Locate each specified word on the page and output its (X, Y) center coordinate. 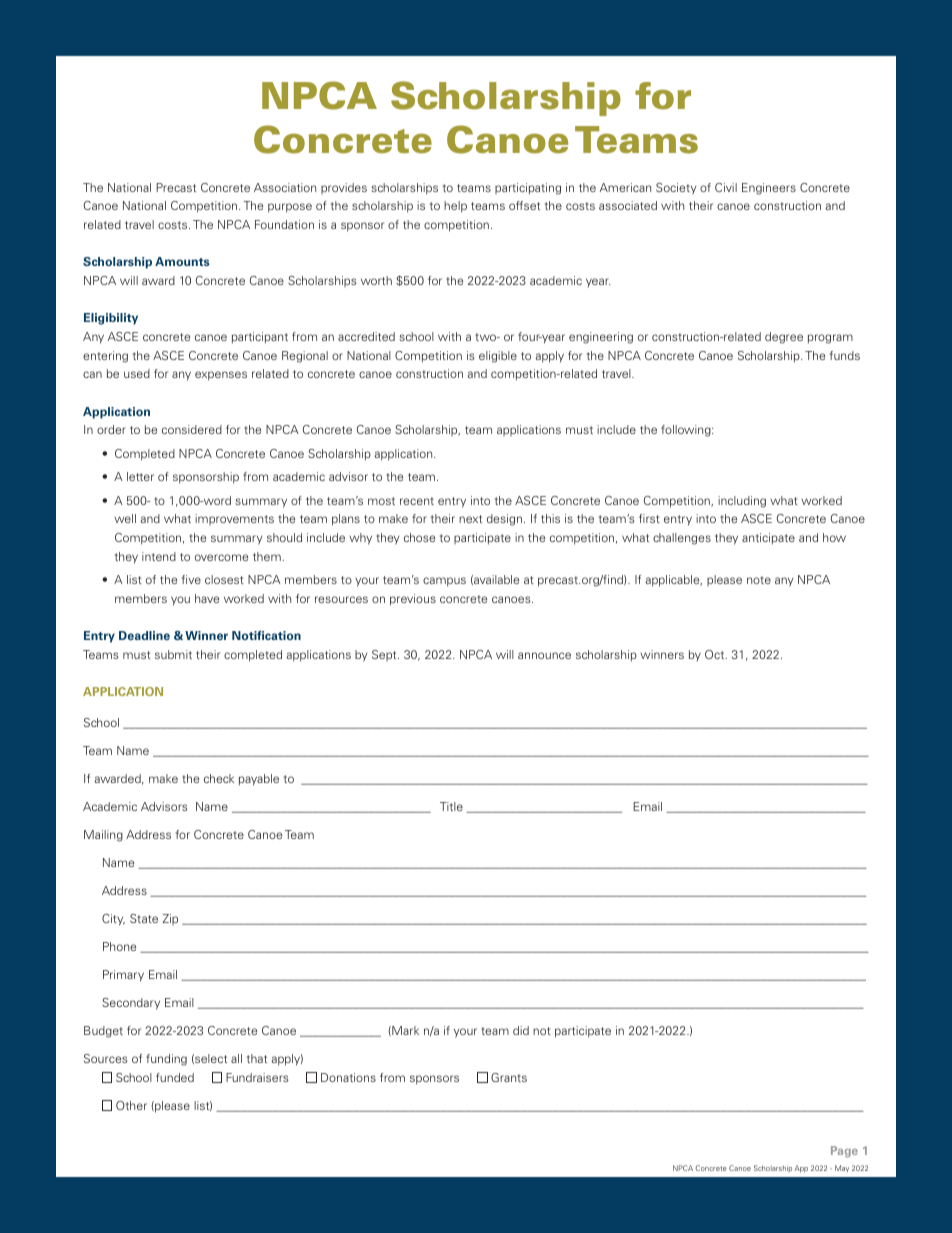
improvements (234, 519)
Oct (716, 654)
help (455, 207)
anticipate (768, 539)
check (219, 778)
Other (131, 1105)
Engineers (769, 189)
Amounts (182, 261)
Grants (509, 1077)
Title (451, 806)
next (470, 519)
